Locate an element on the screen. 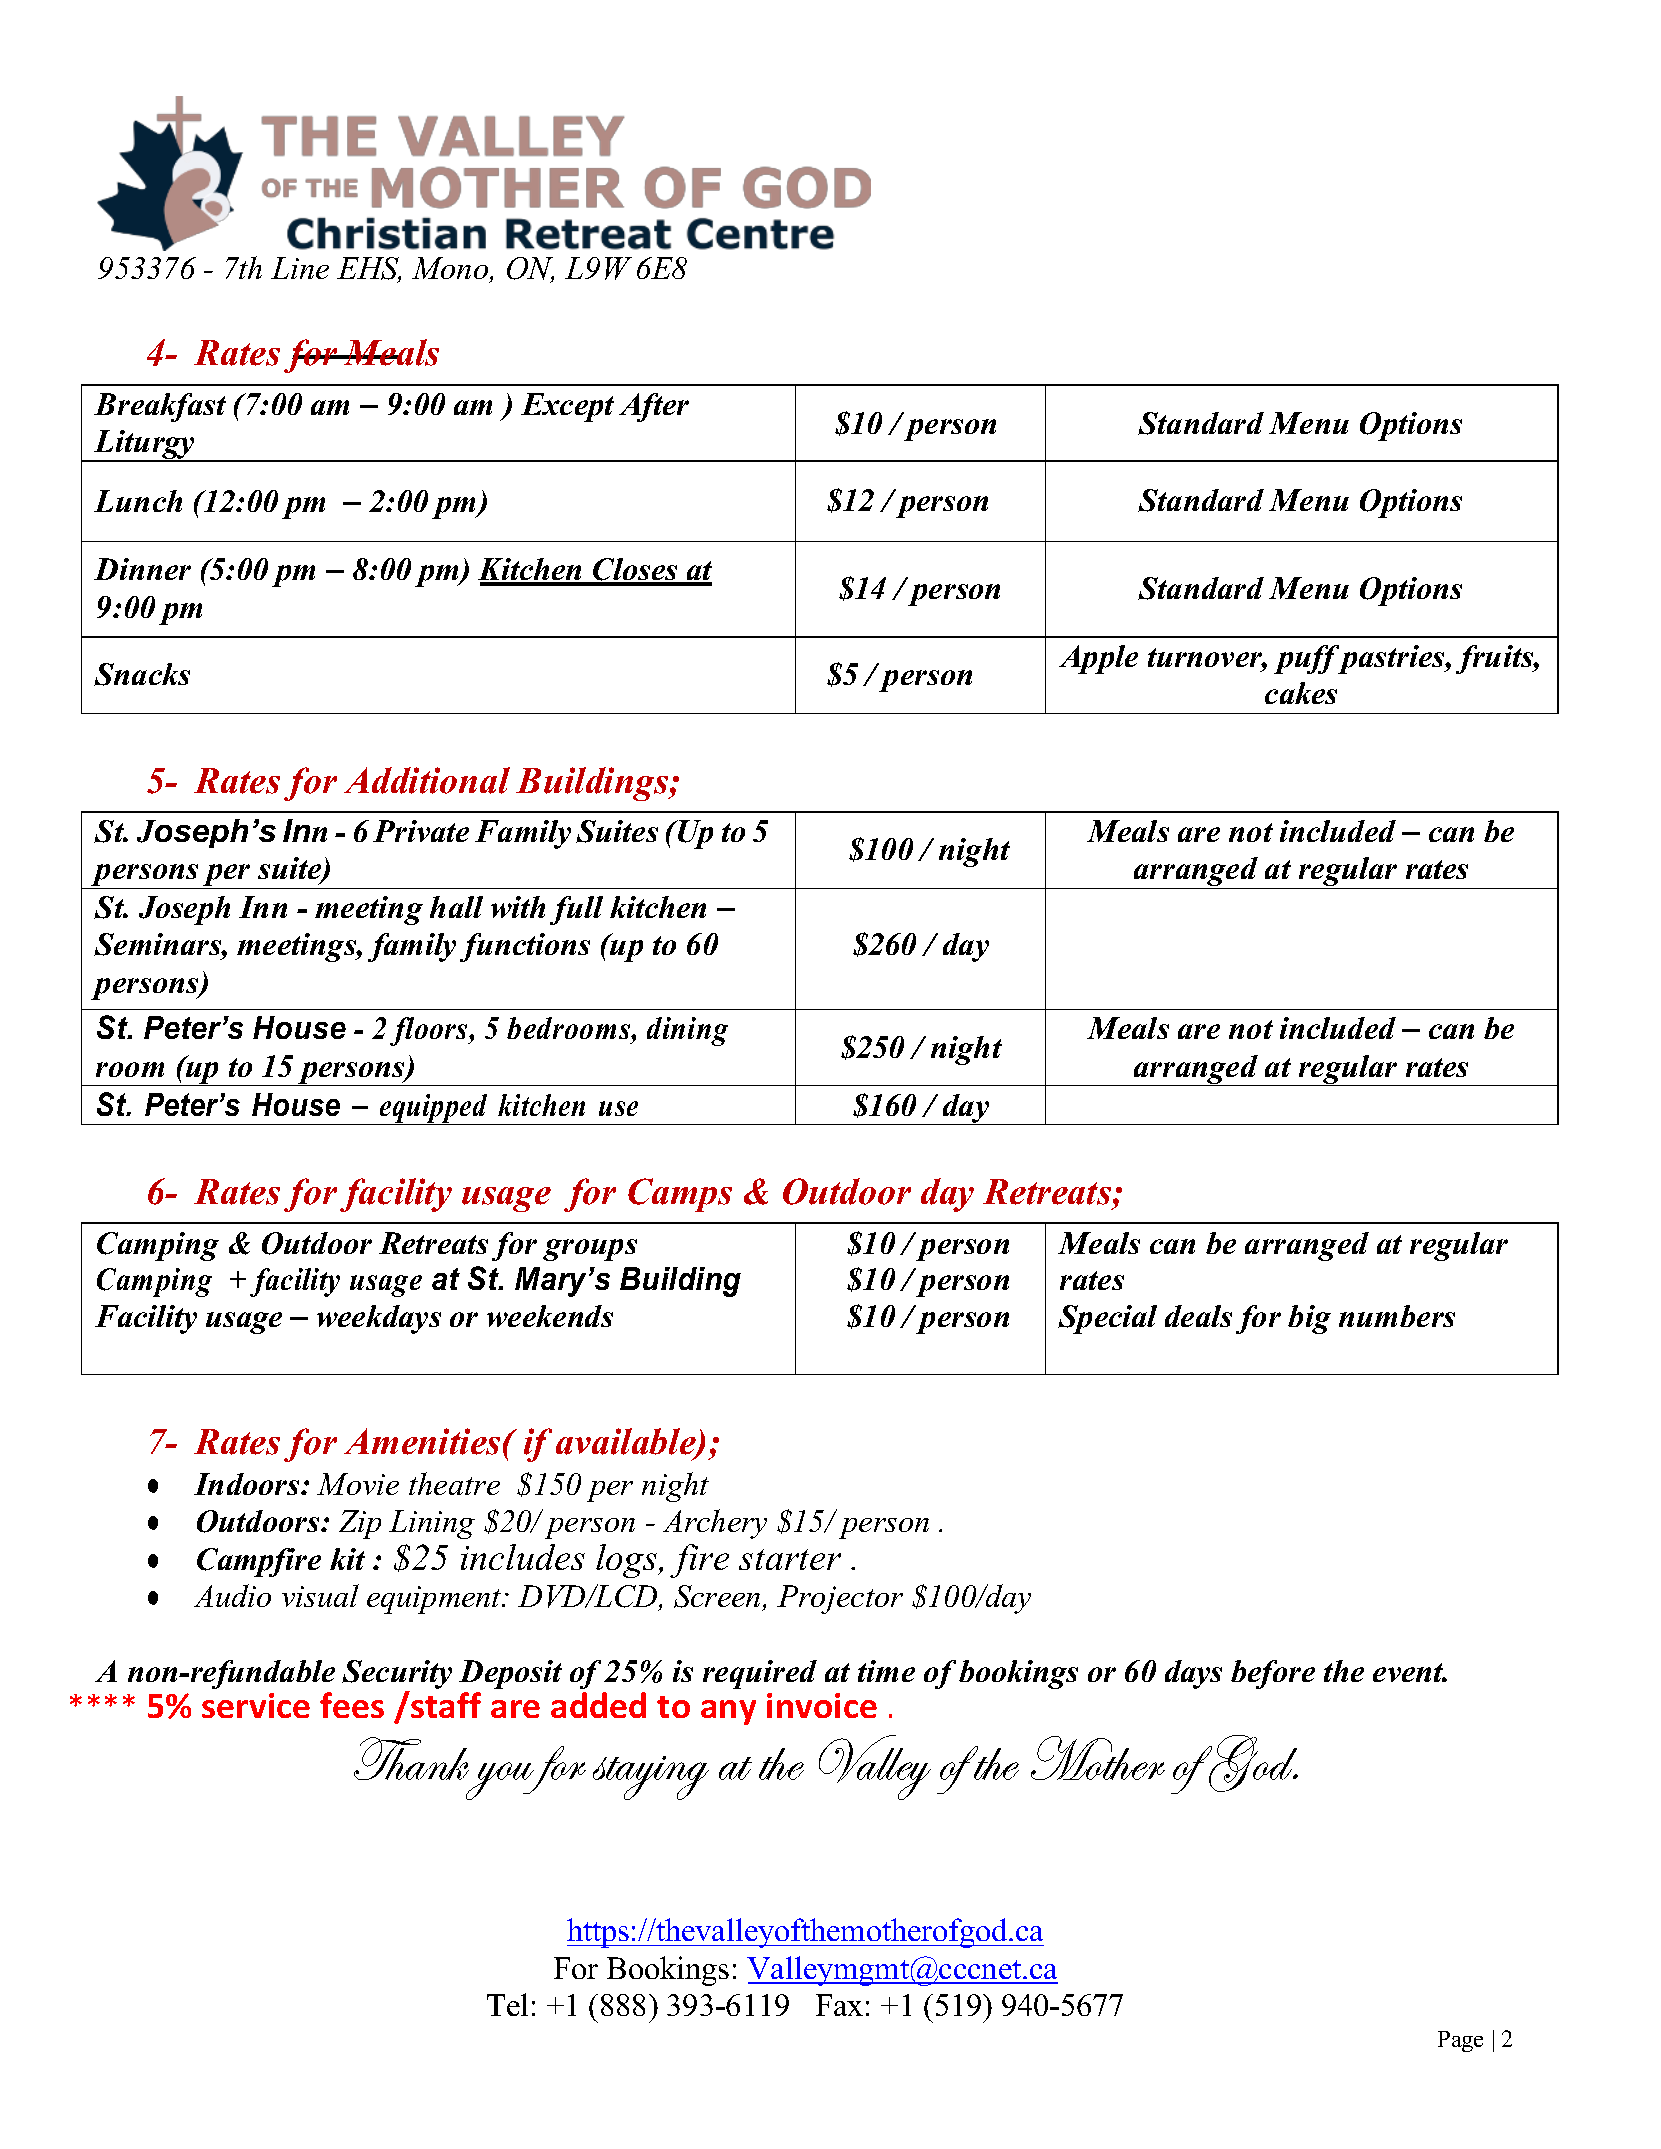 This screenshot has height=2149, width=1661. After is located at coordinates (654, 407).
